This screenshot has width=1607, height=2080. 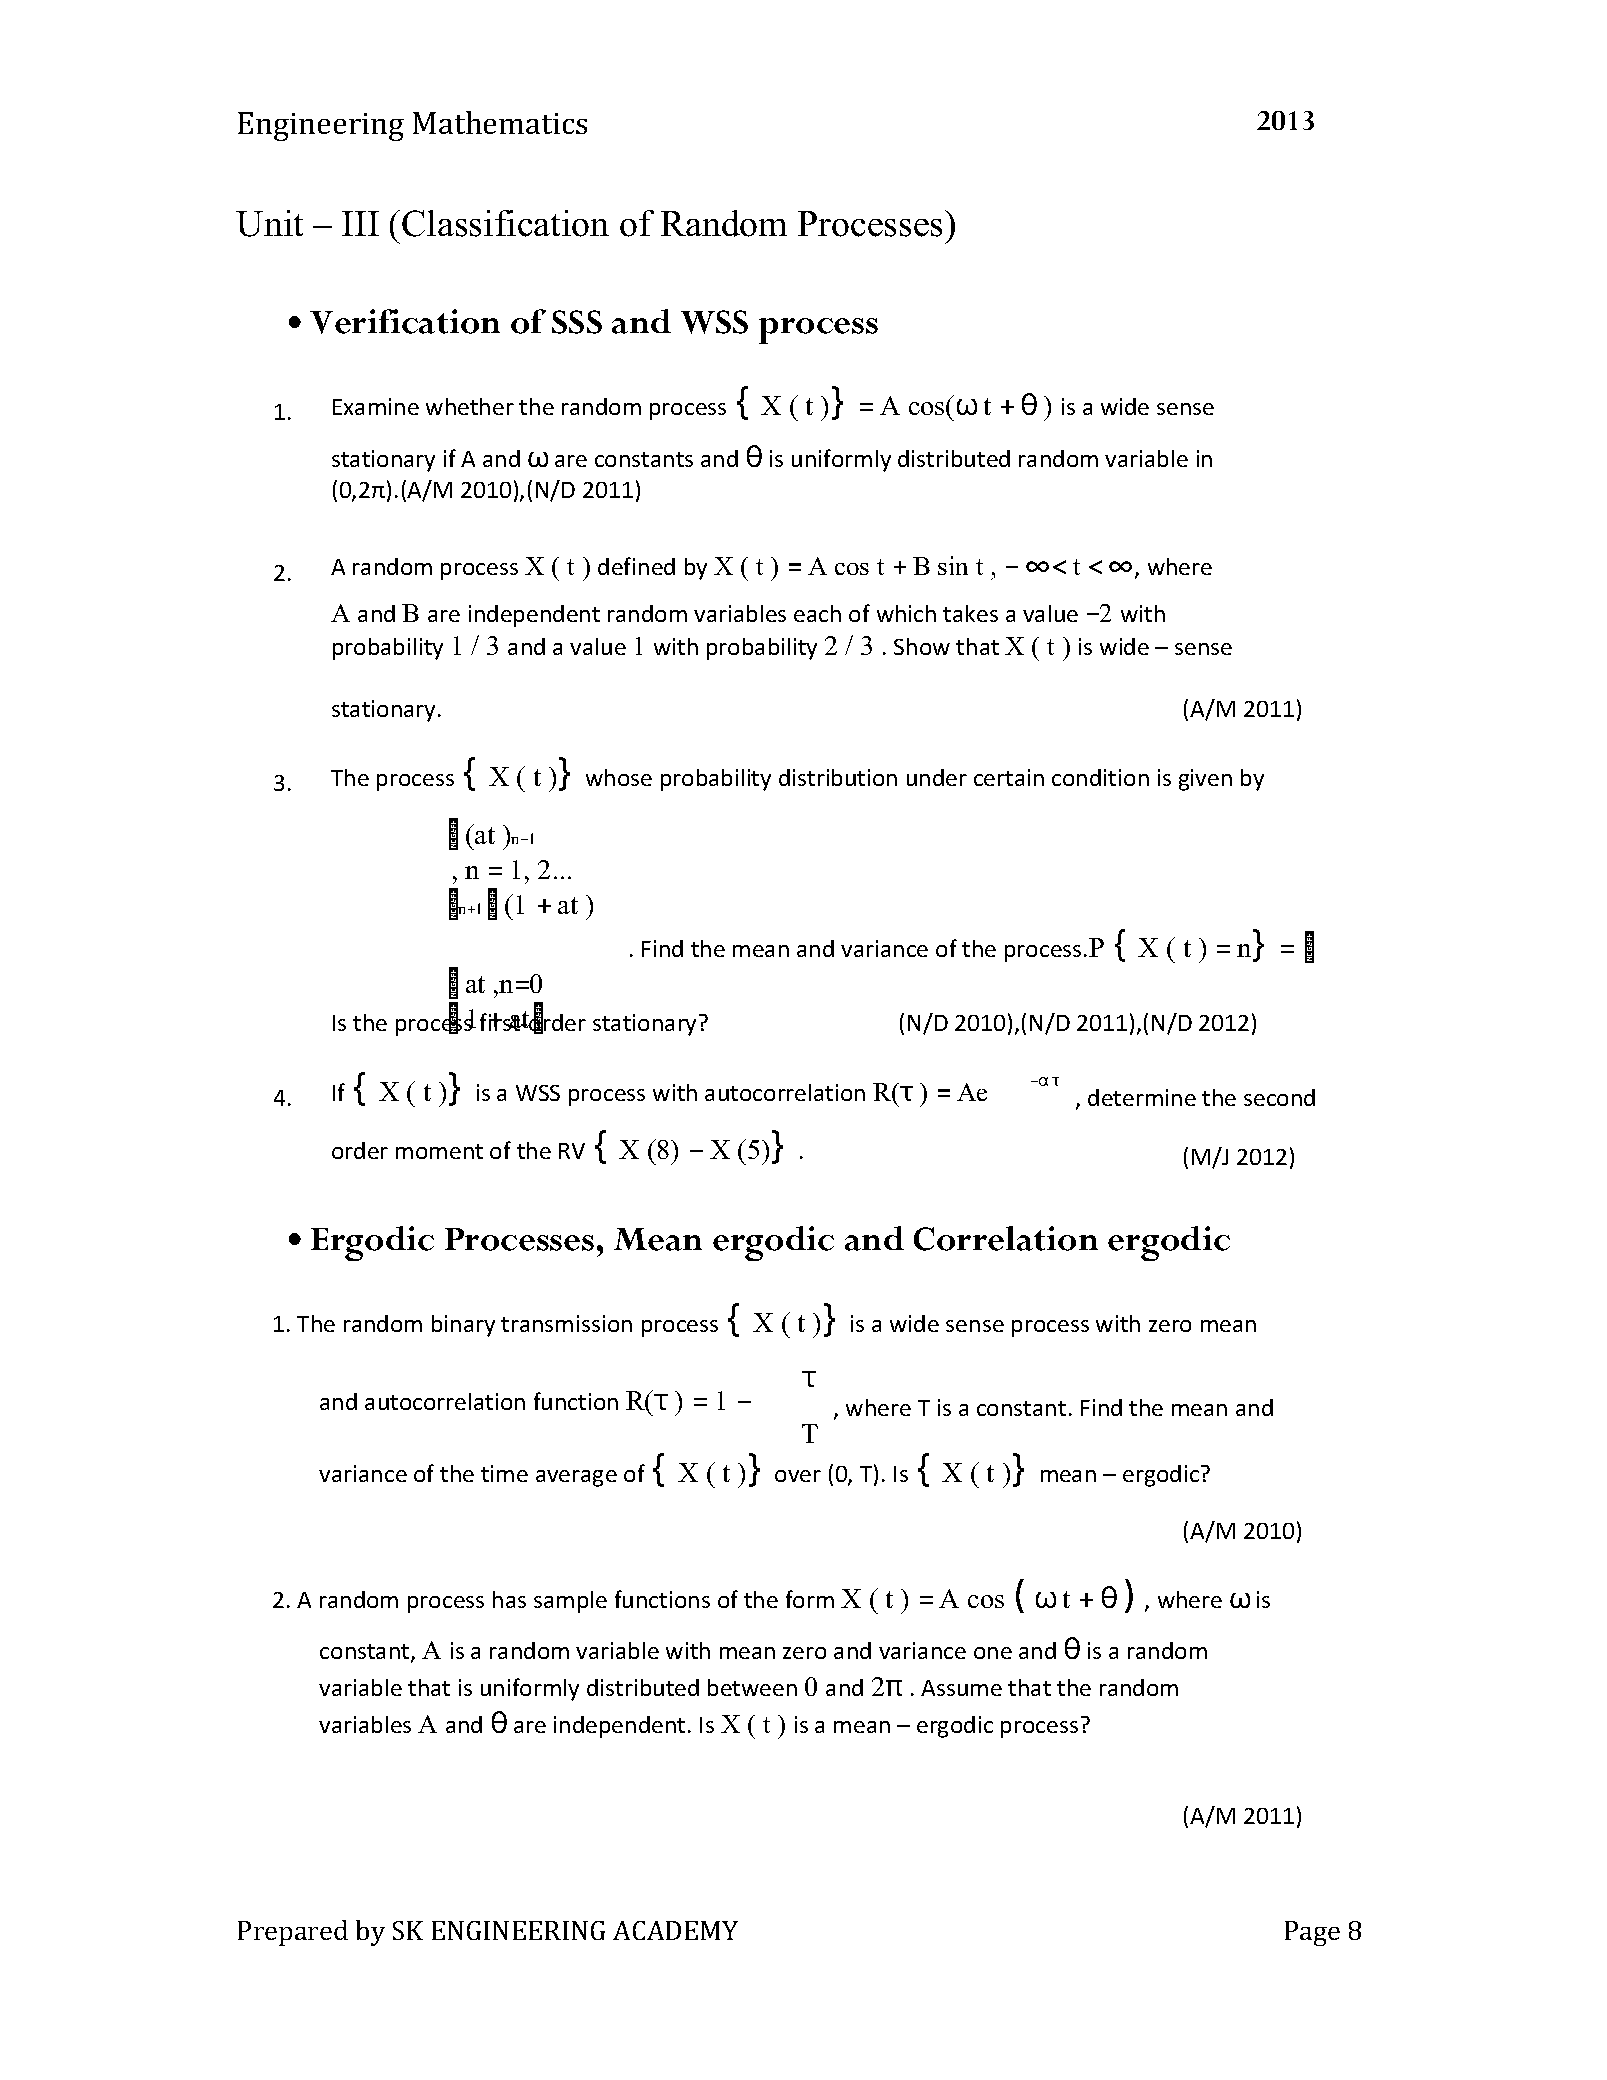 I want to click on whose, so click(x=619, y=777).
